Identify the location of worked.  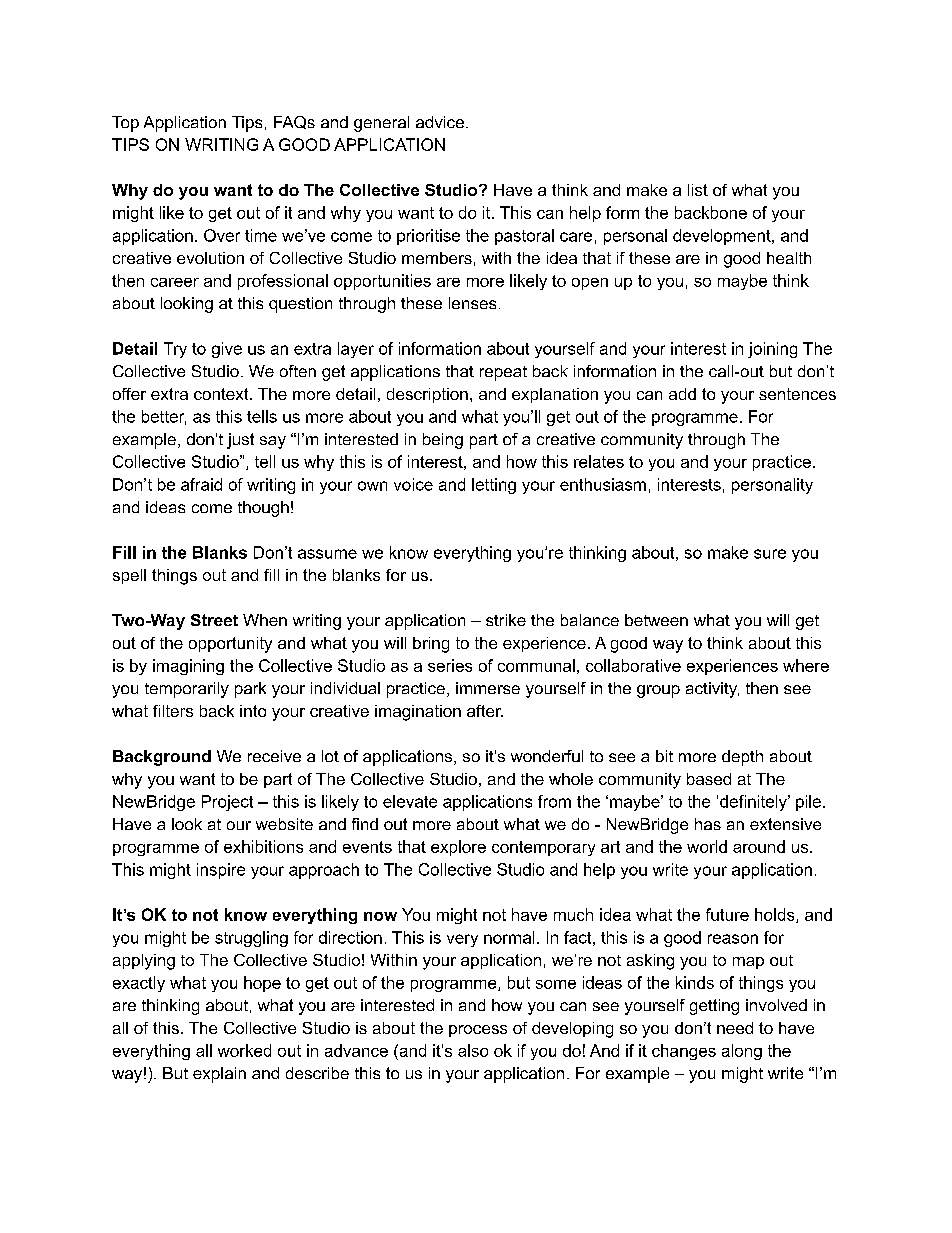
(244, 1050).
